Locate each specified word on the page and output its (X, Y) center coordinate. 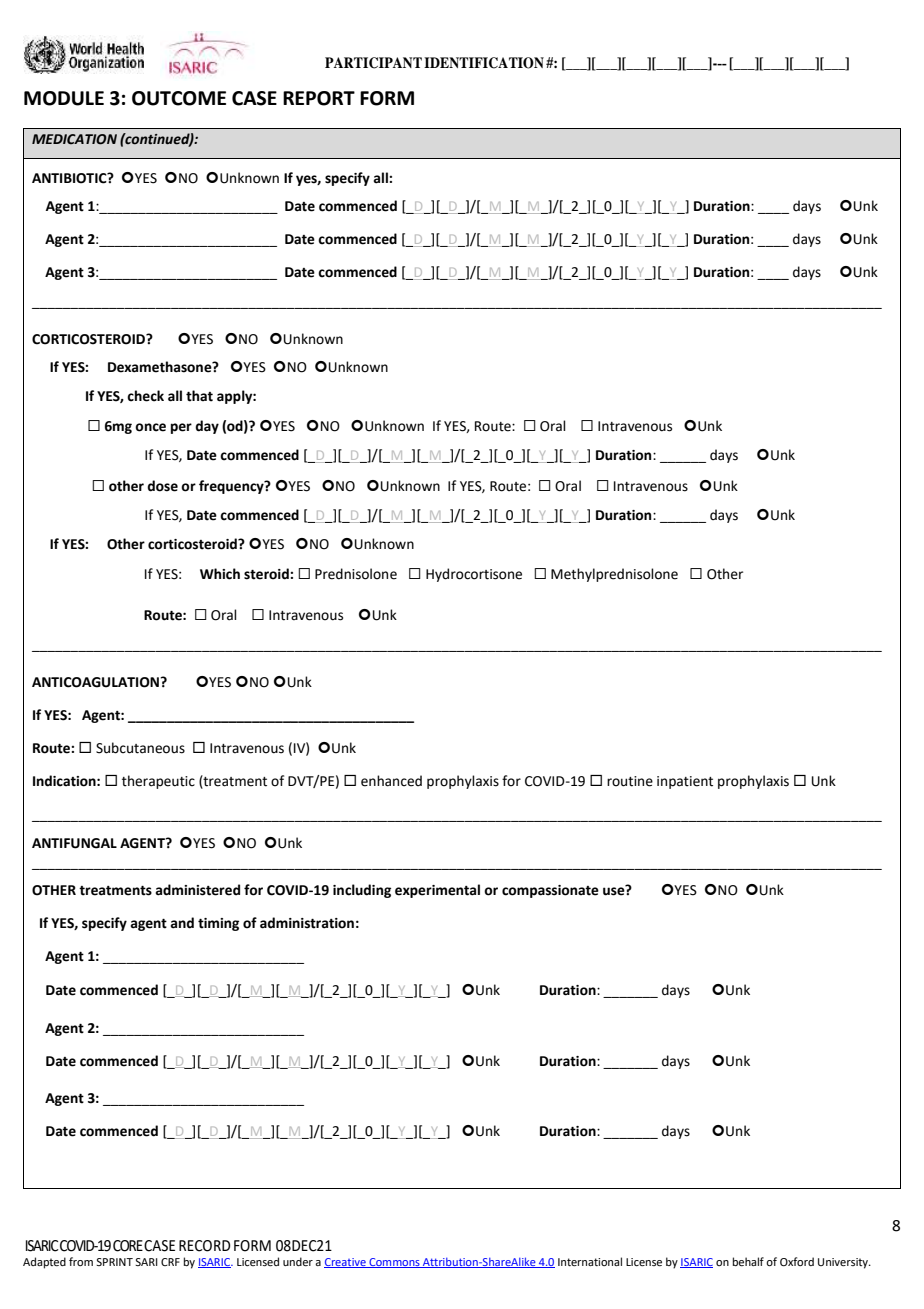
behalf (748, 1261)
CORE (128, 1246)
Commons (394, 1263)
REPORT (319, 98)
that (199, 396)
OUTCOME (179, 98)
